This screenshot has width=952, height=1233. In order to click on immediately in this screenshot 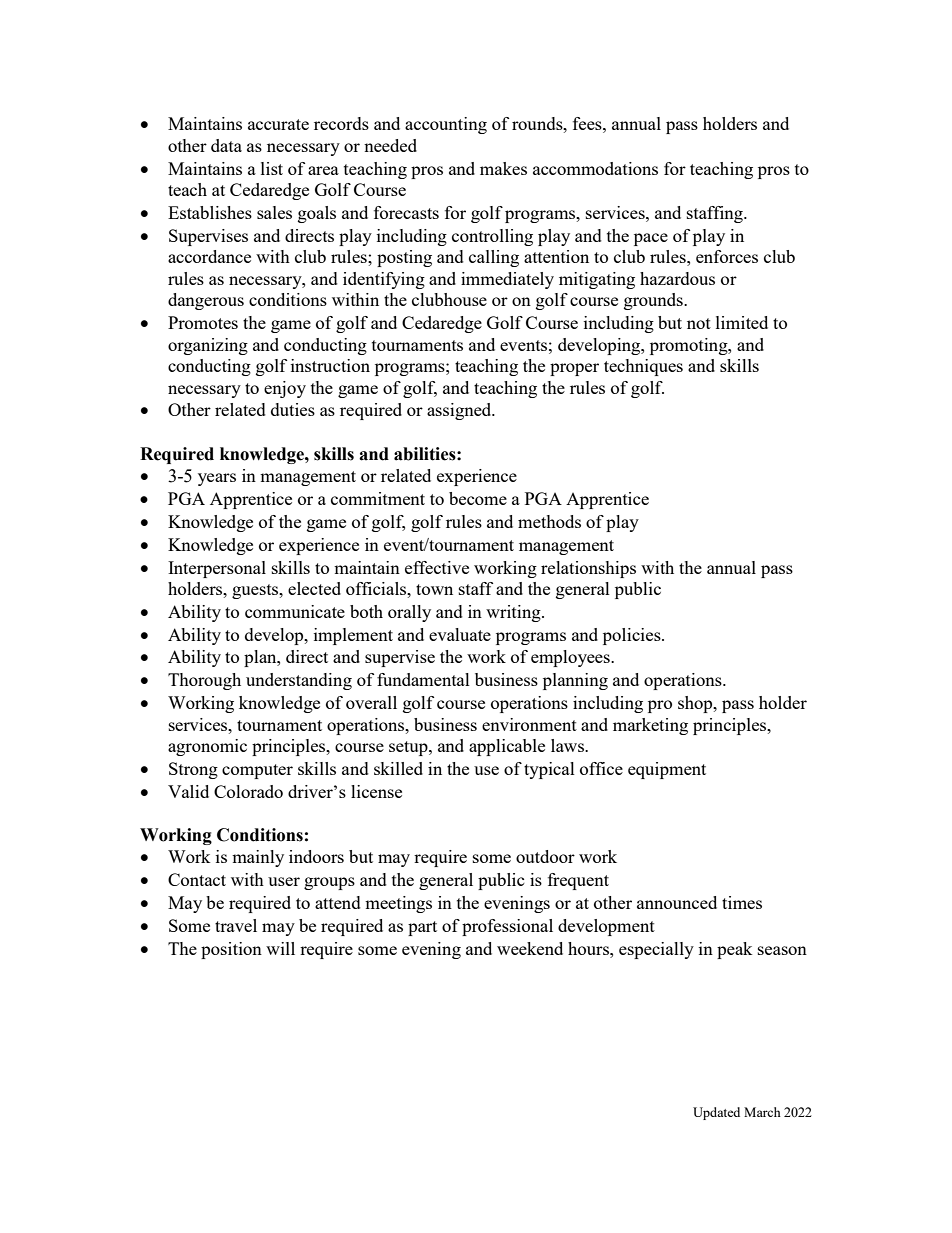, I will do `click(507, 280)`.
